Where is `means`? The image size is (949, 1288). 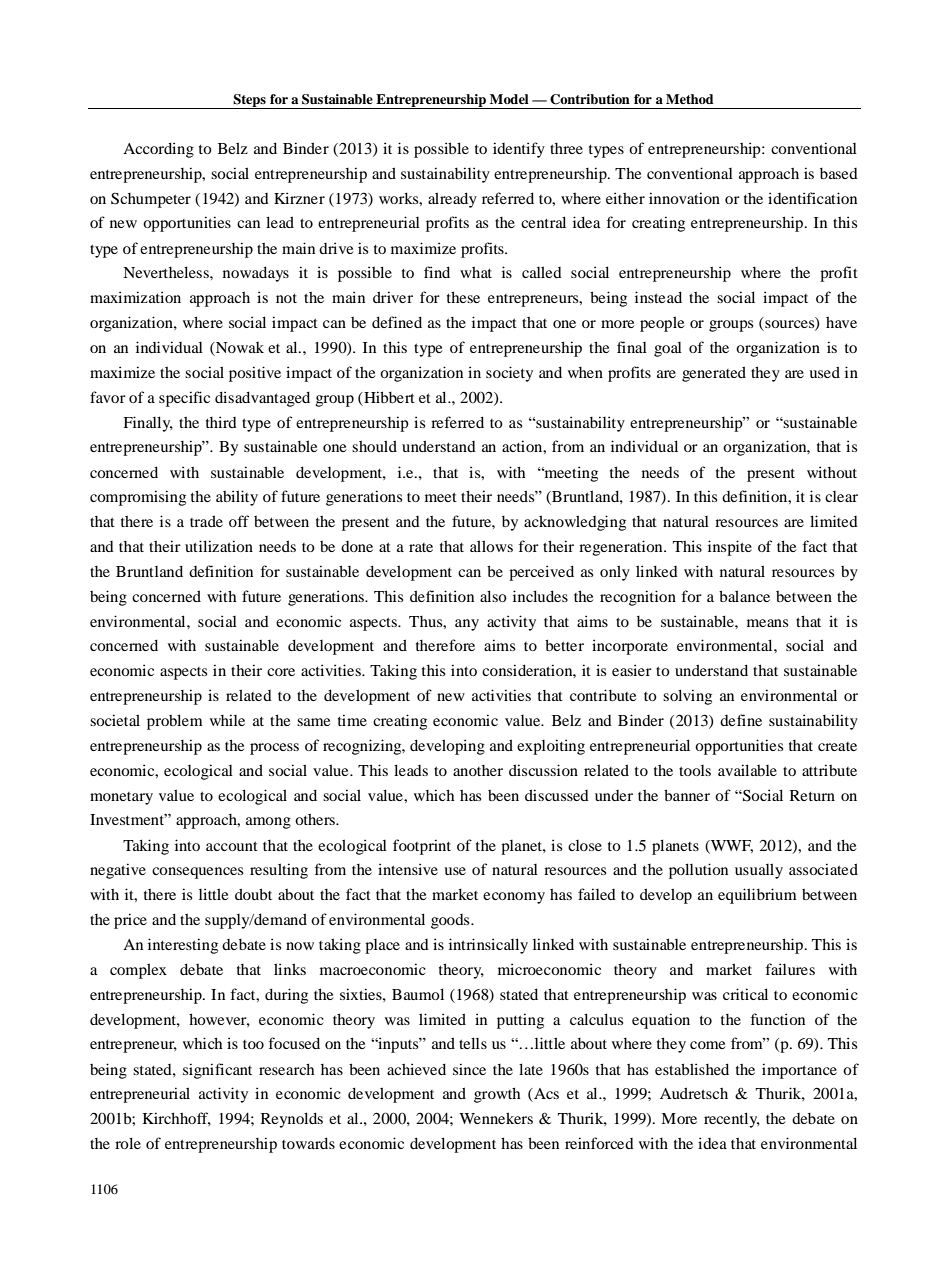 means is located at coordinates (767, 623).
